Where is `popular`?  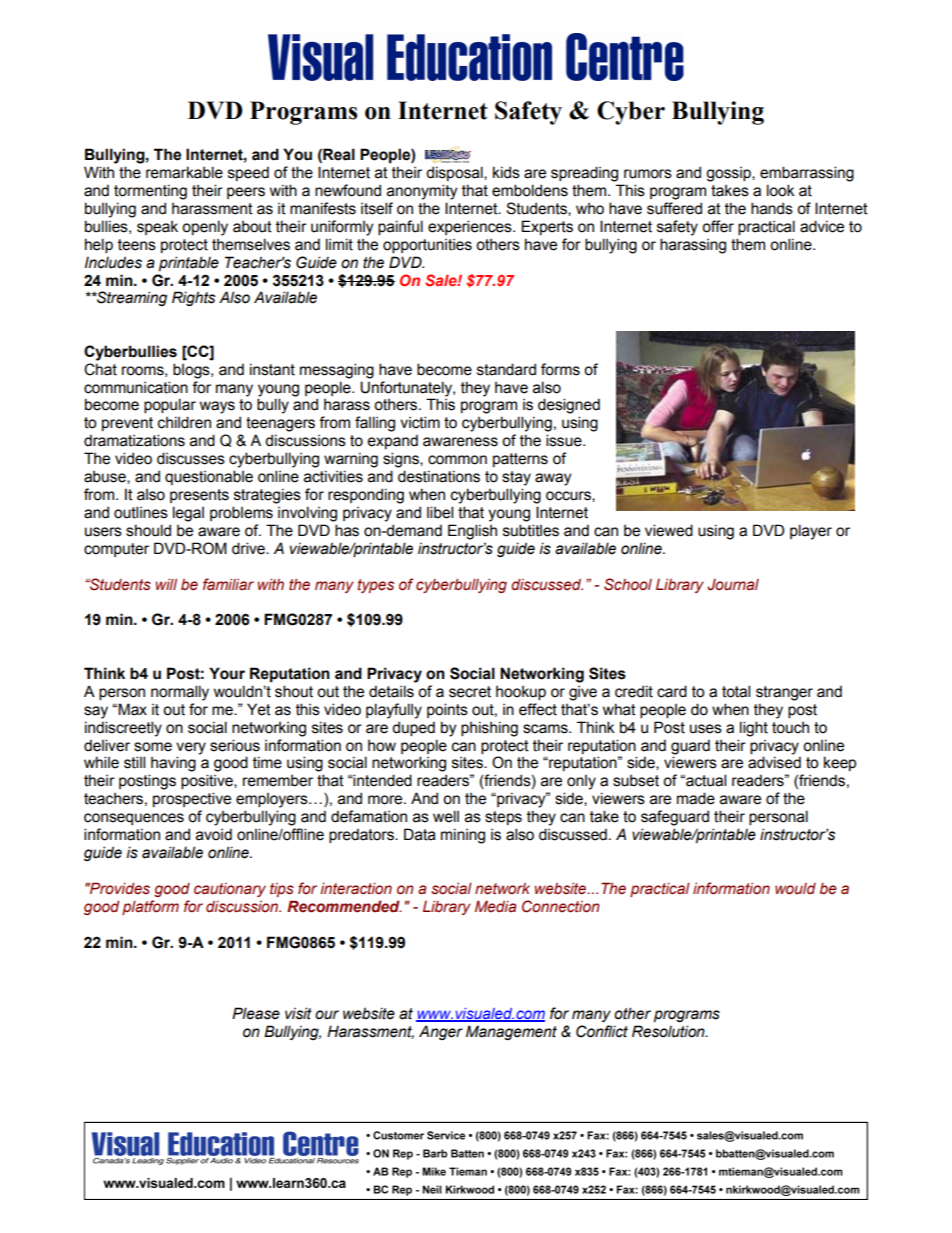 popular is located at coordinates (170, 405).
